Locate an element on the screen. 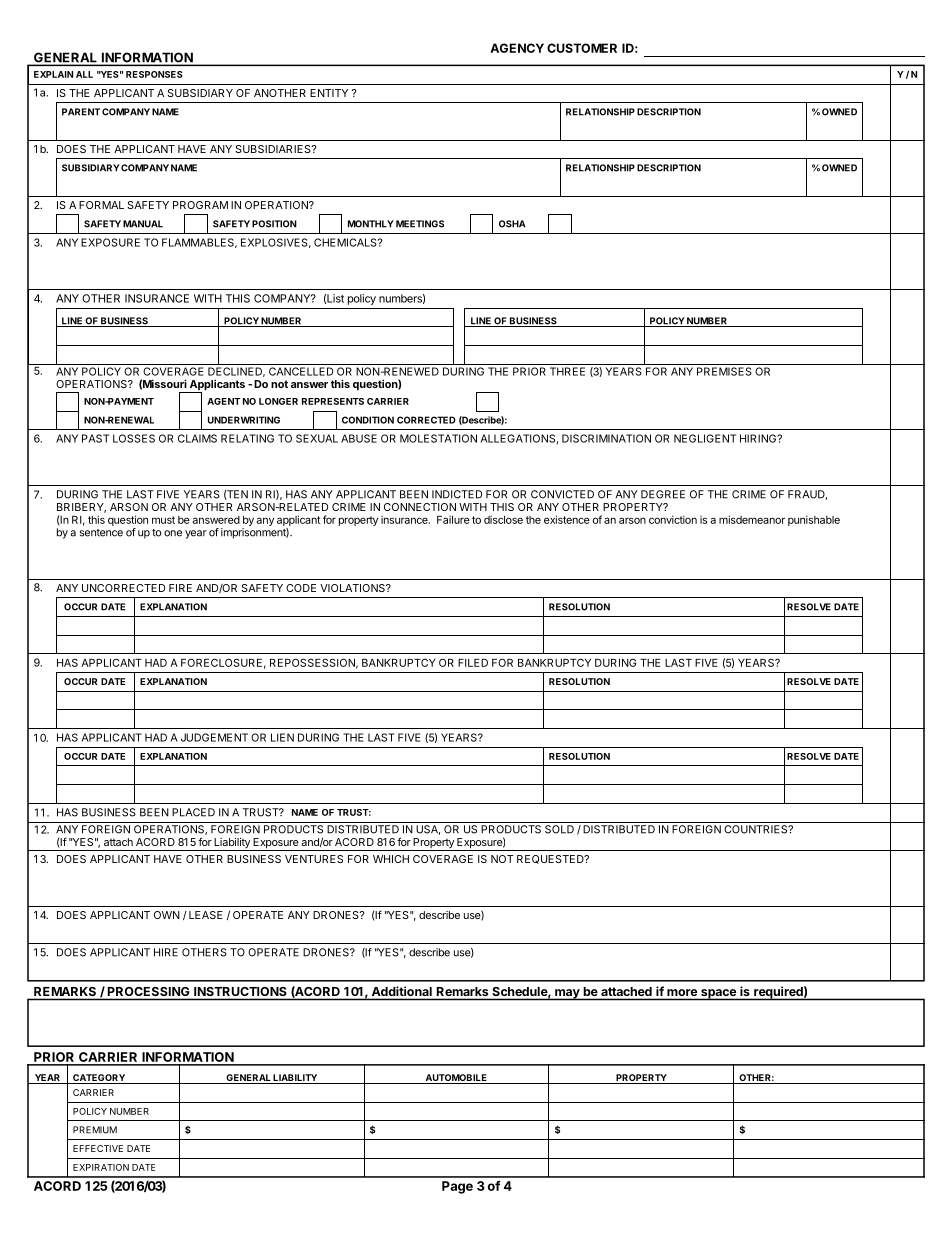 This screenshot has height=1233, width=952. RESPONSES is located at coordinates (154, 74).
